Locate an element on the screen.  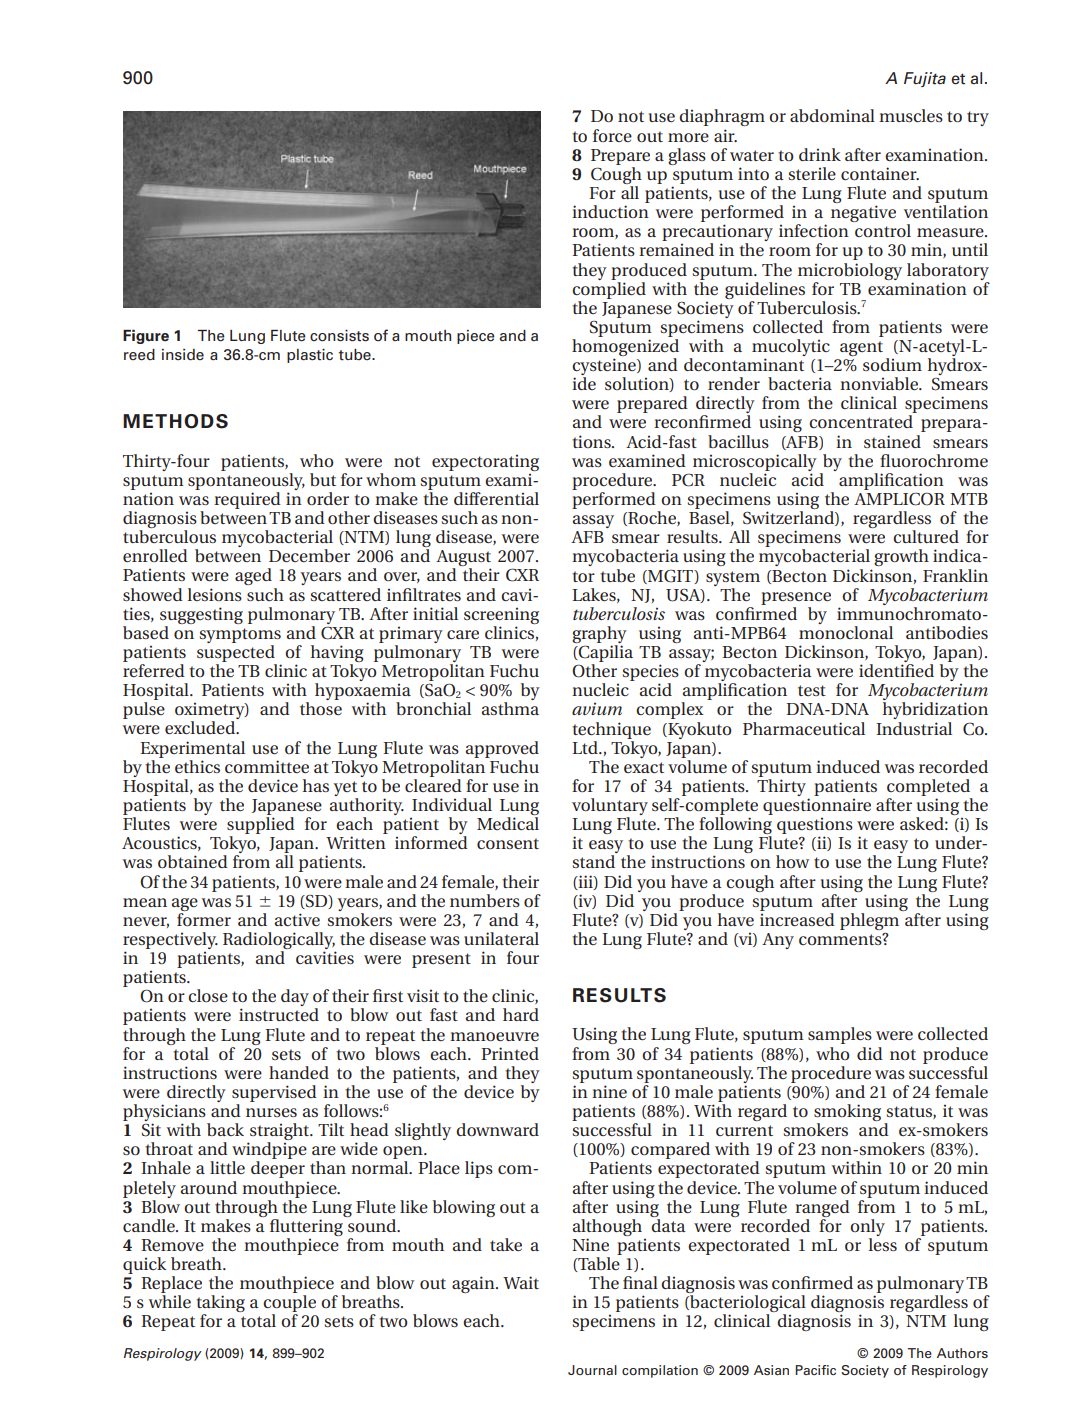
Figure is located at coordinates (146, 337).
